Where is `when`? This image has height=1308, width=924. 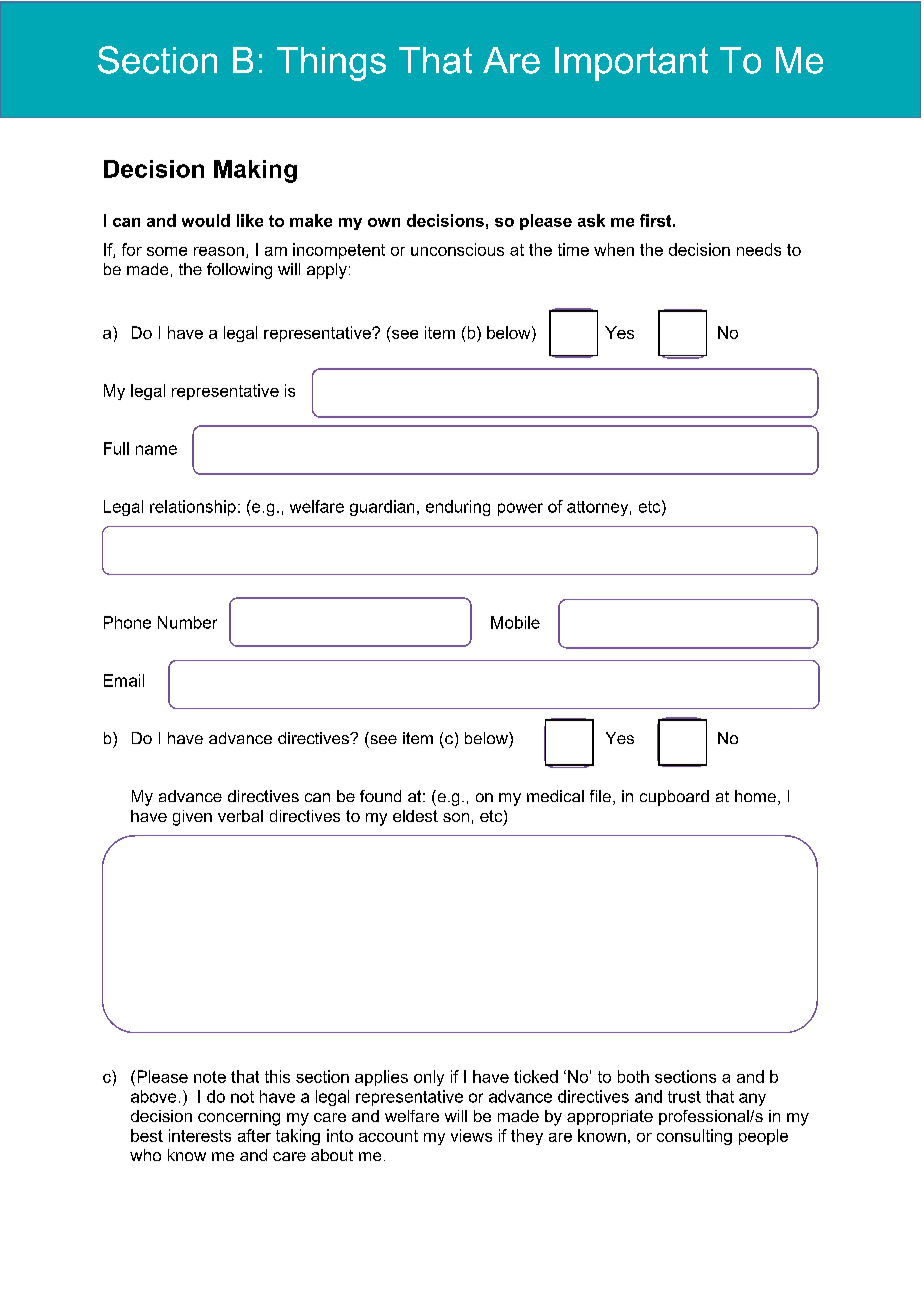 when is located at coordinates (614, 249).
